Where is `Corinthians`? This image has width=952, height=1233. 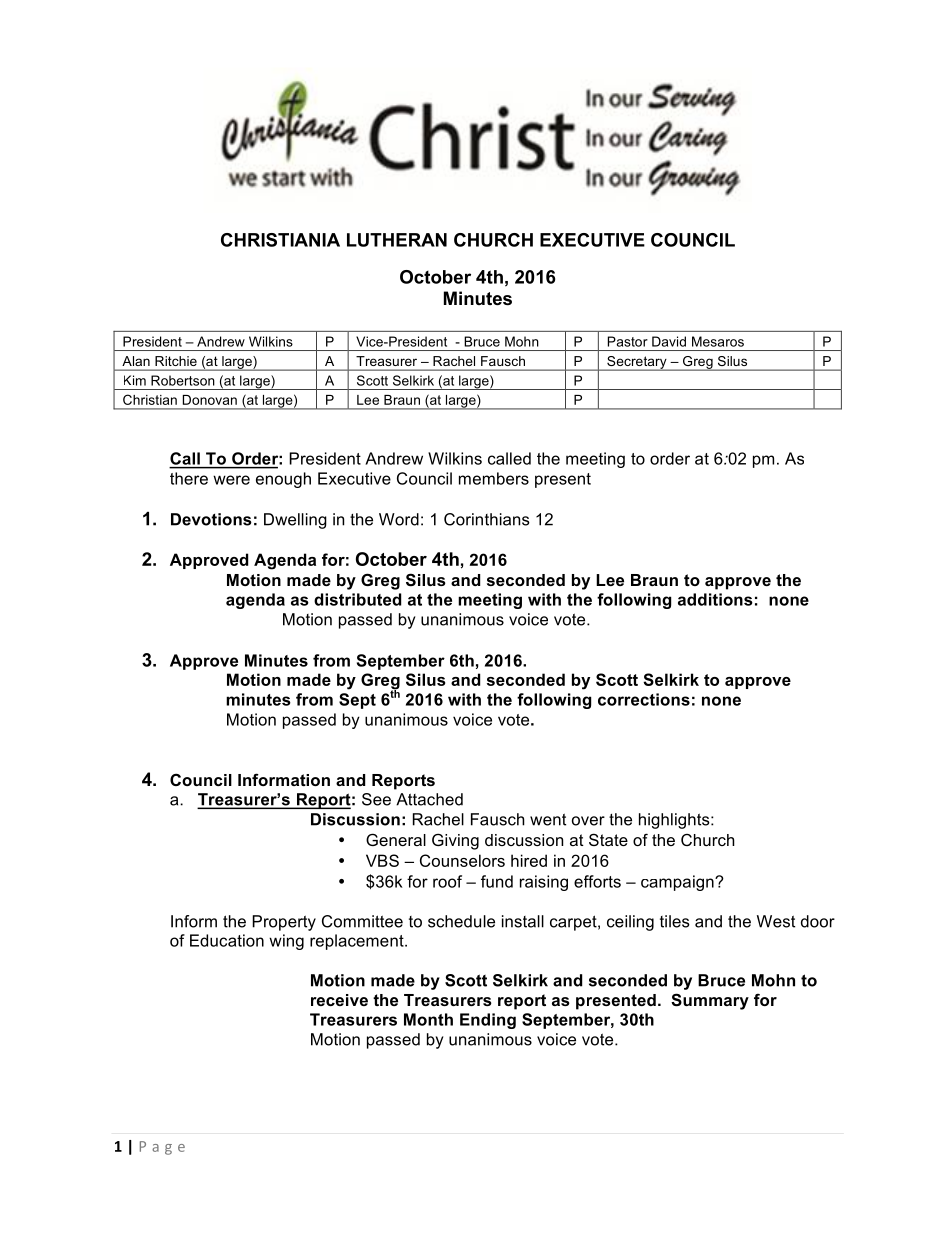
Corinthians is located at coordinates (487, 519).
